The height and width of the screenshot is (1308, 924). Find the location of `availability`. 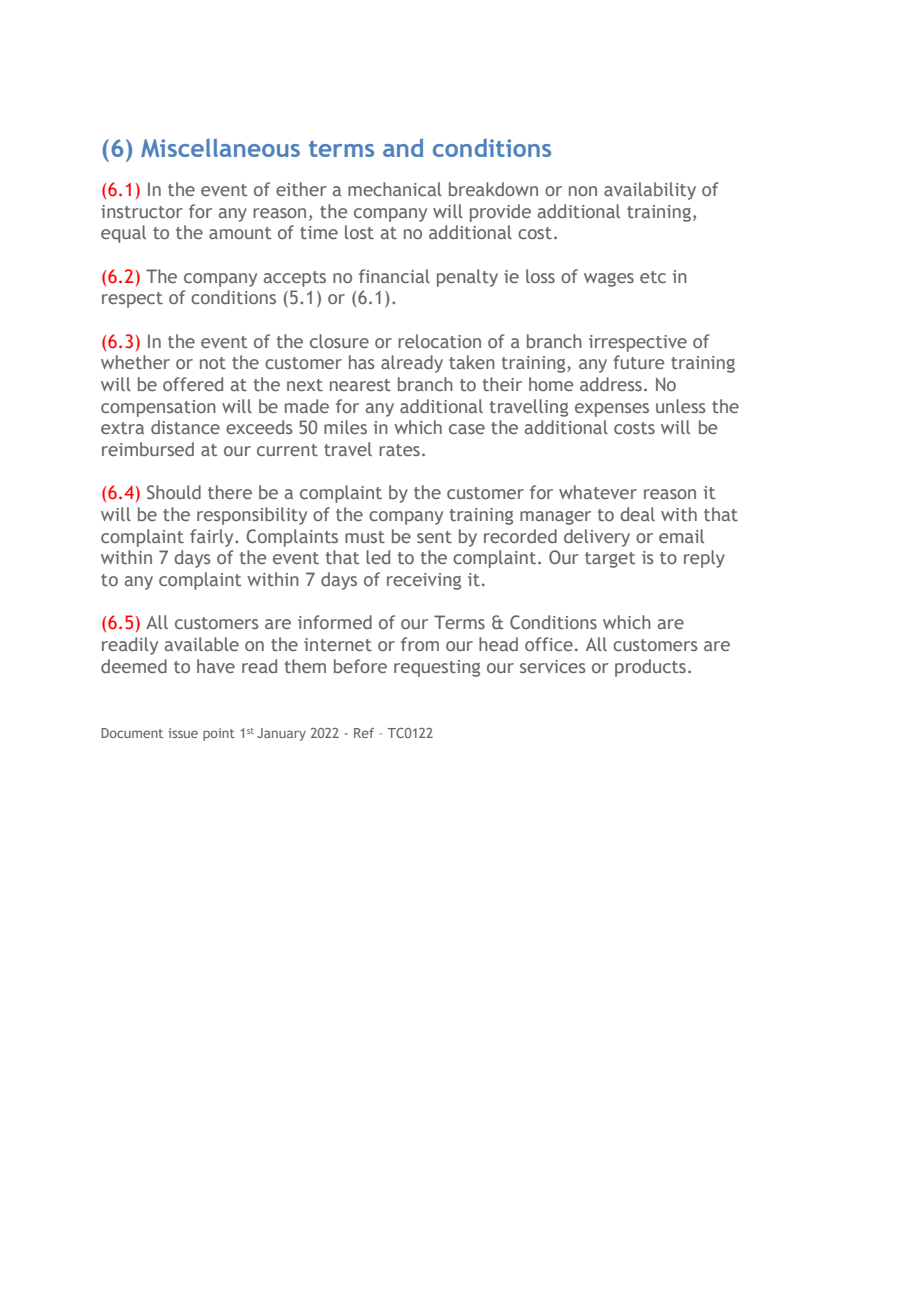

availability is located at coordinates (650, 191).
